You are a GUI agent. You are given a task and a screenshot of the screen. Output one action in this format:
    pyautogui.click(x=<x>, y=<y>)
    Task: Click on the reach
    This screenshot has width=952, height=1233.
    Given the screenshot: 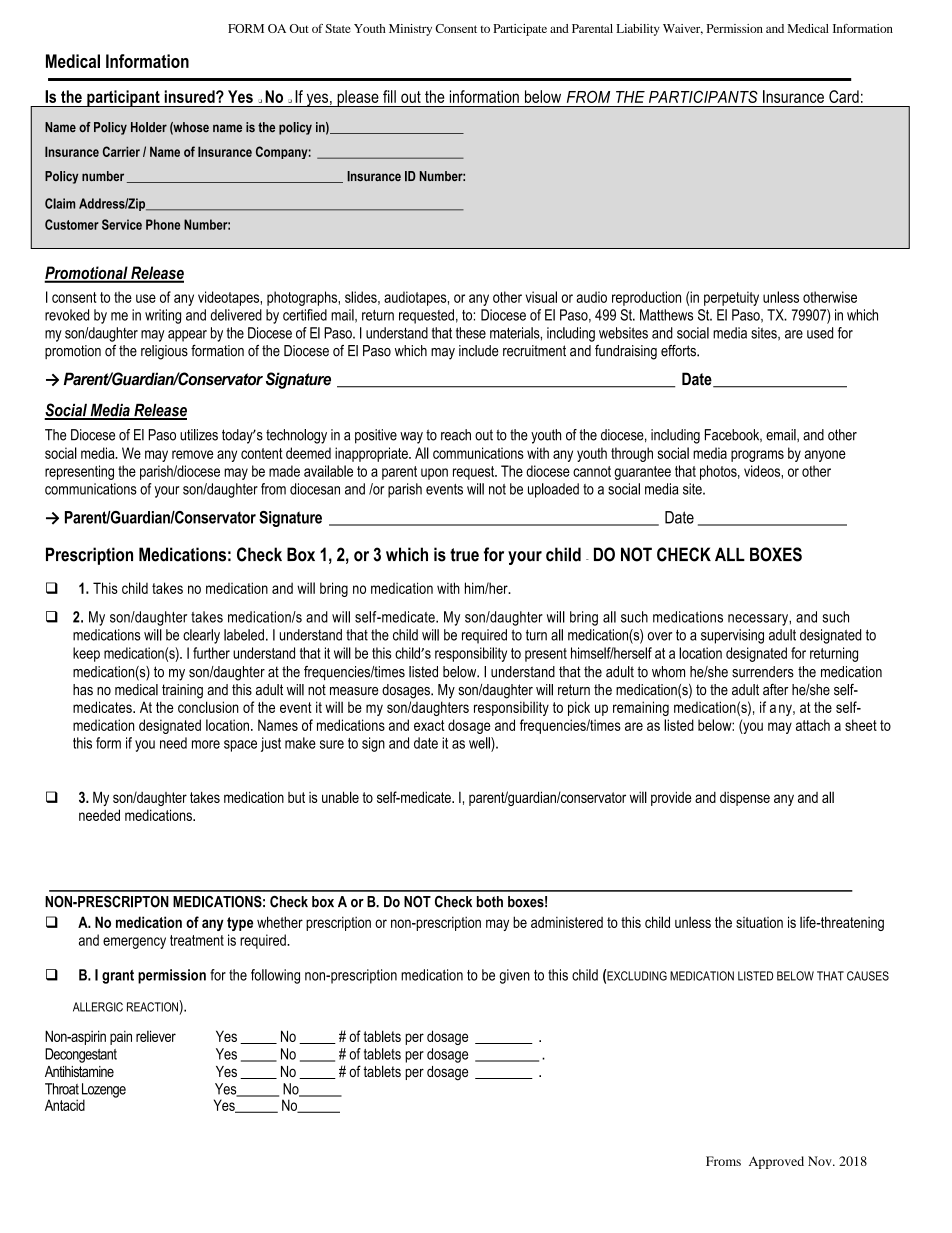 What is the action you would take?
    pyautogui.click(x=456, y=435)
